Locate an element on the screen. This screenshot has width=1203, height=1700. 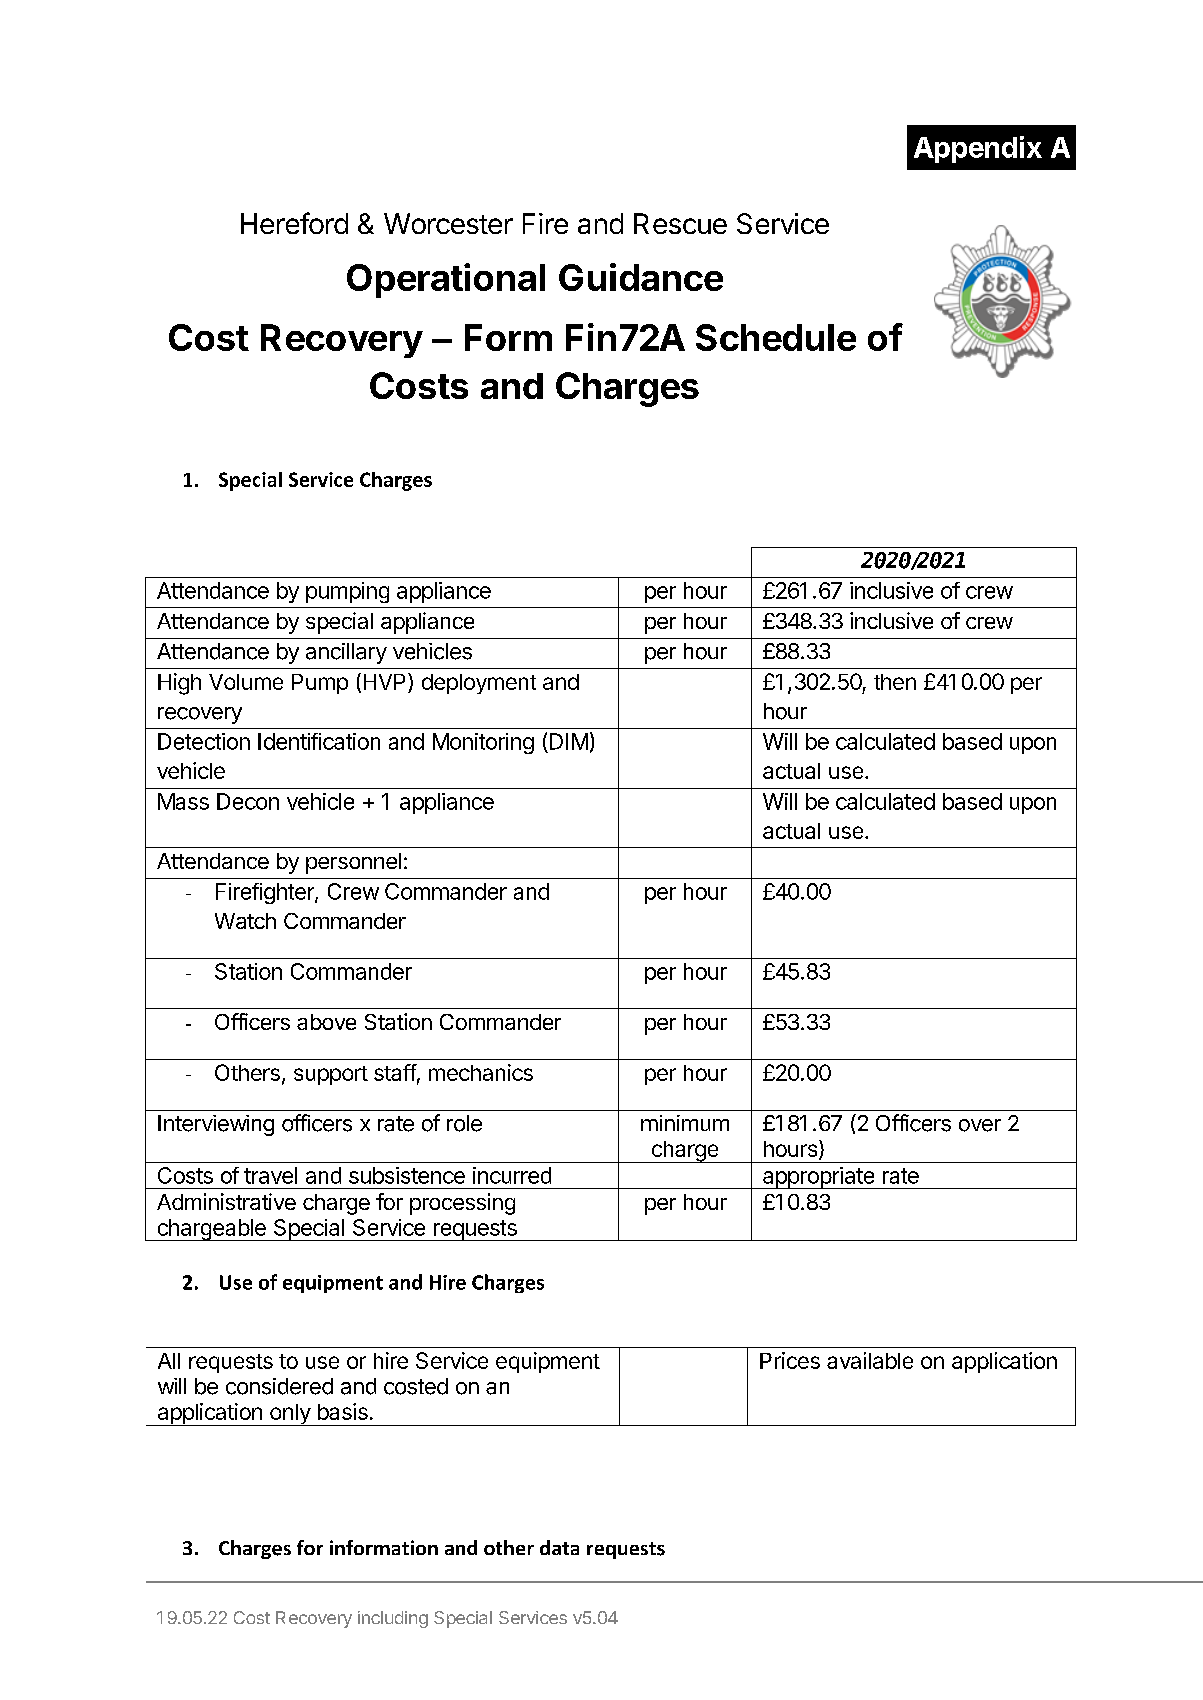
appropriate is located at coordinates (818, 1178).
